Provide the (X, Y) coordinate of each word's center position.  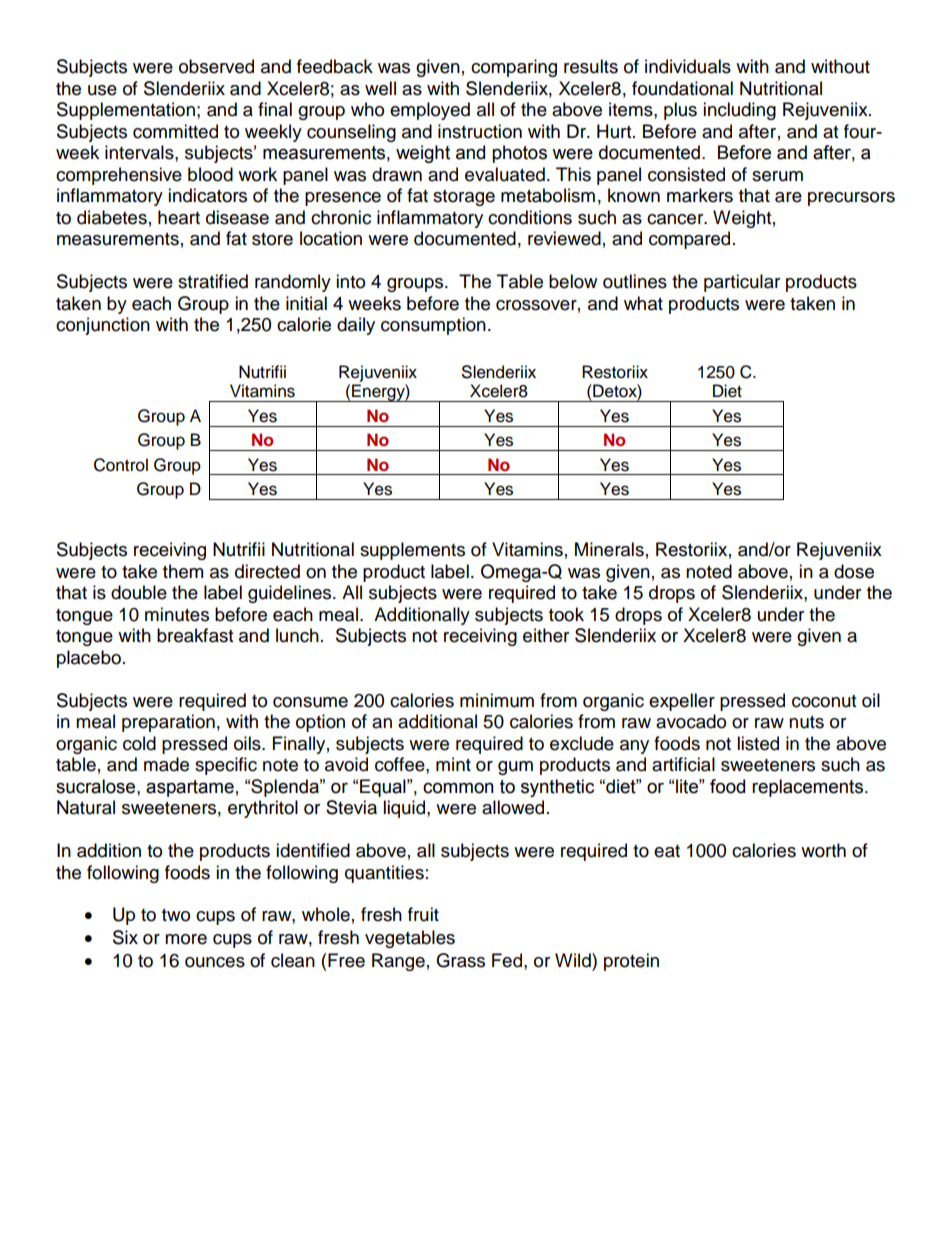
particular (742, 283)
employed (430, 111)
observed (216, 66)
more (186, 939)
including (739, 111)
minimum (497, 700)
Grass (460, 960)
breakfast (195, 635)
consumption (433, 326)
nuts (806, 722)
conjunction (103, 326)
